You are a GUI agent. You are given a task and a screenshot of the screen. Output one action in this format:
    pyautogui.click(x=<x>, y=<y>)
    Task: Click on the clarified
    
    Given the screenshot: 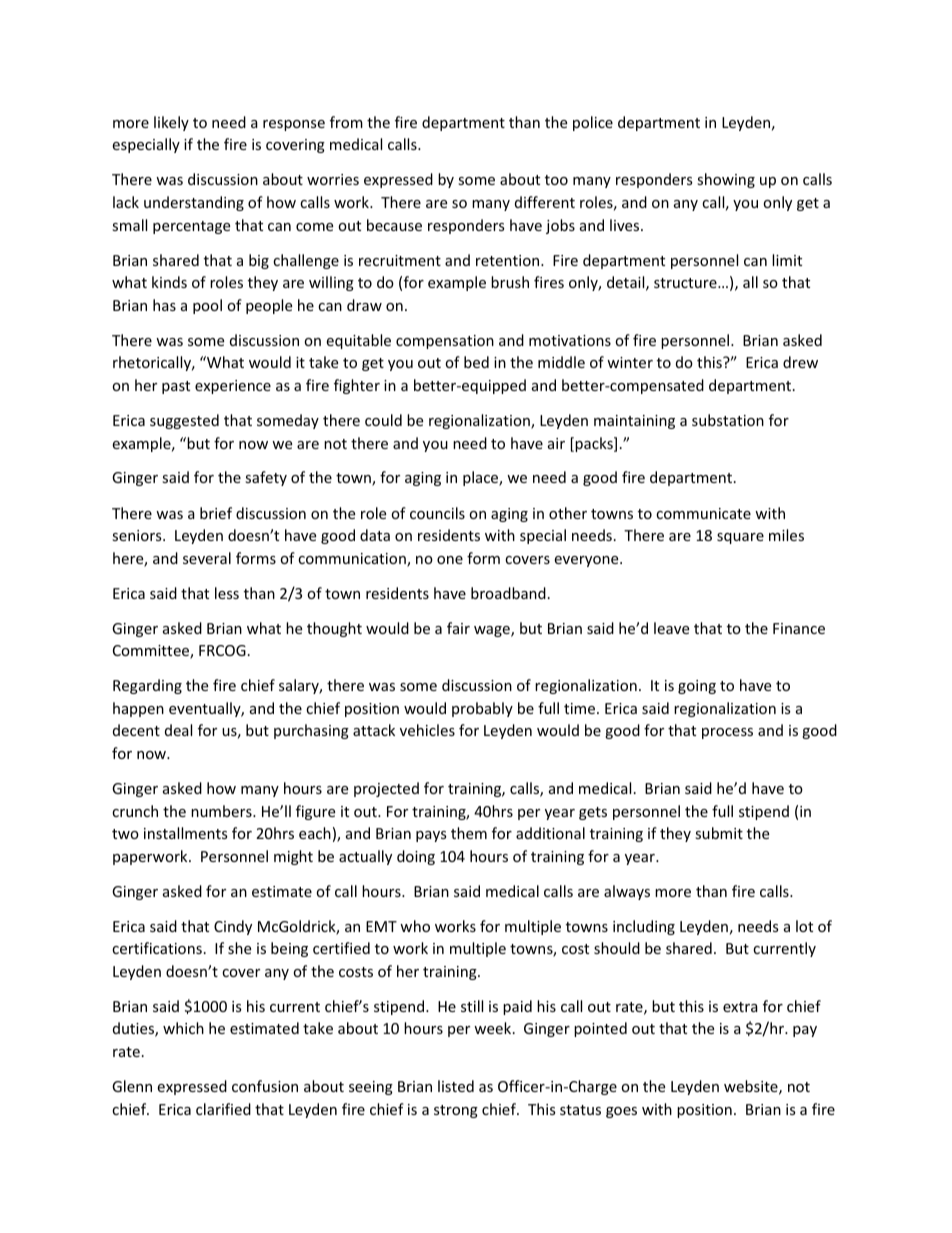 What is the action you would take?
    pyautogui.click(x=223, y=1109)
